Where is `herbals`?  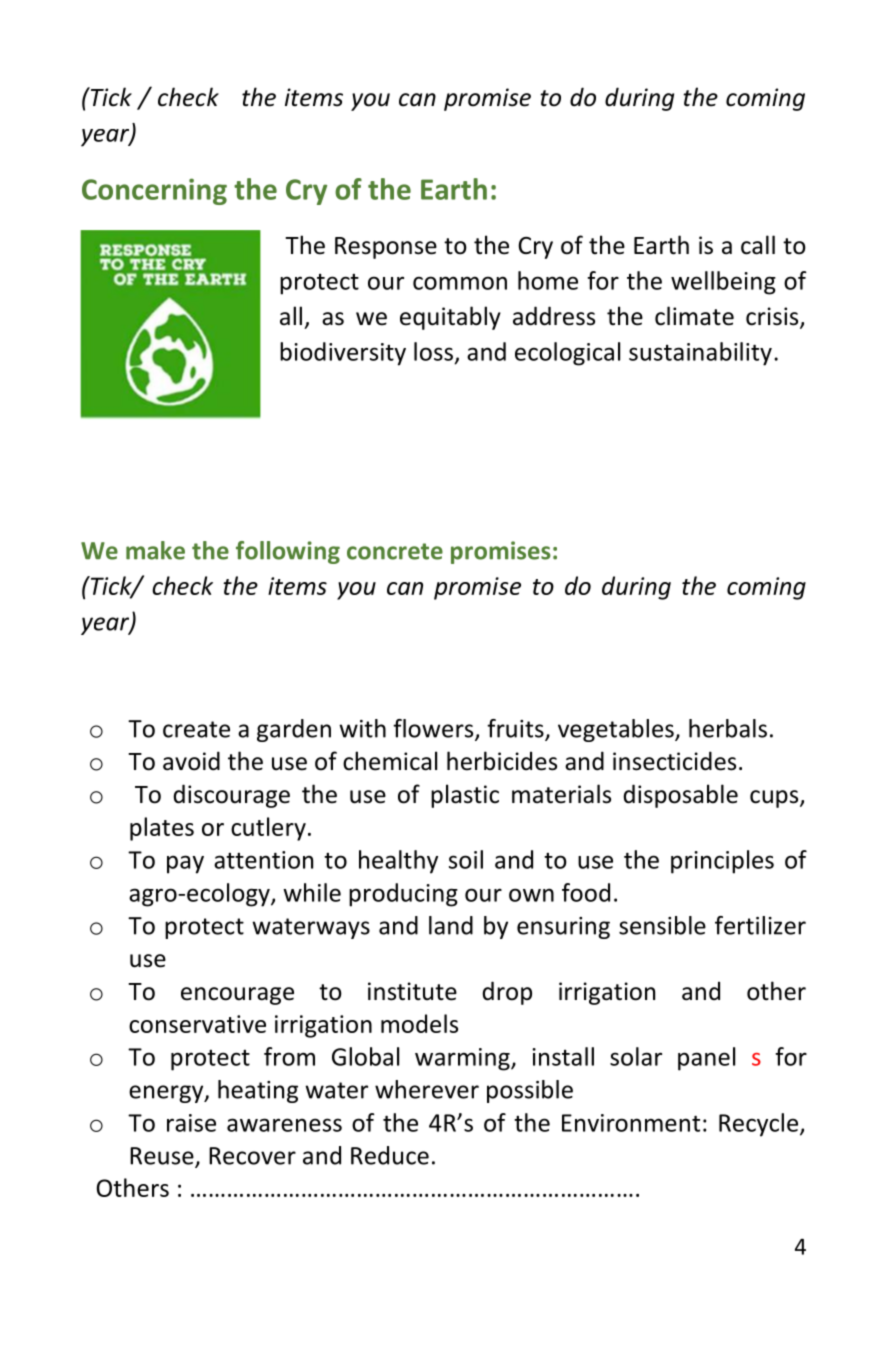
herbals is located at coordinates (728, 728).
